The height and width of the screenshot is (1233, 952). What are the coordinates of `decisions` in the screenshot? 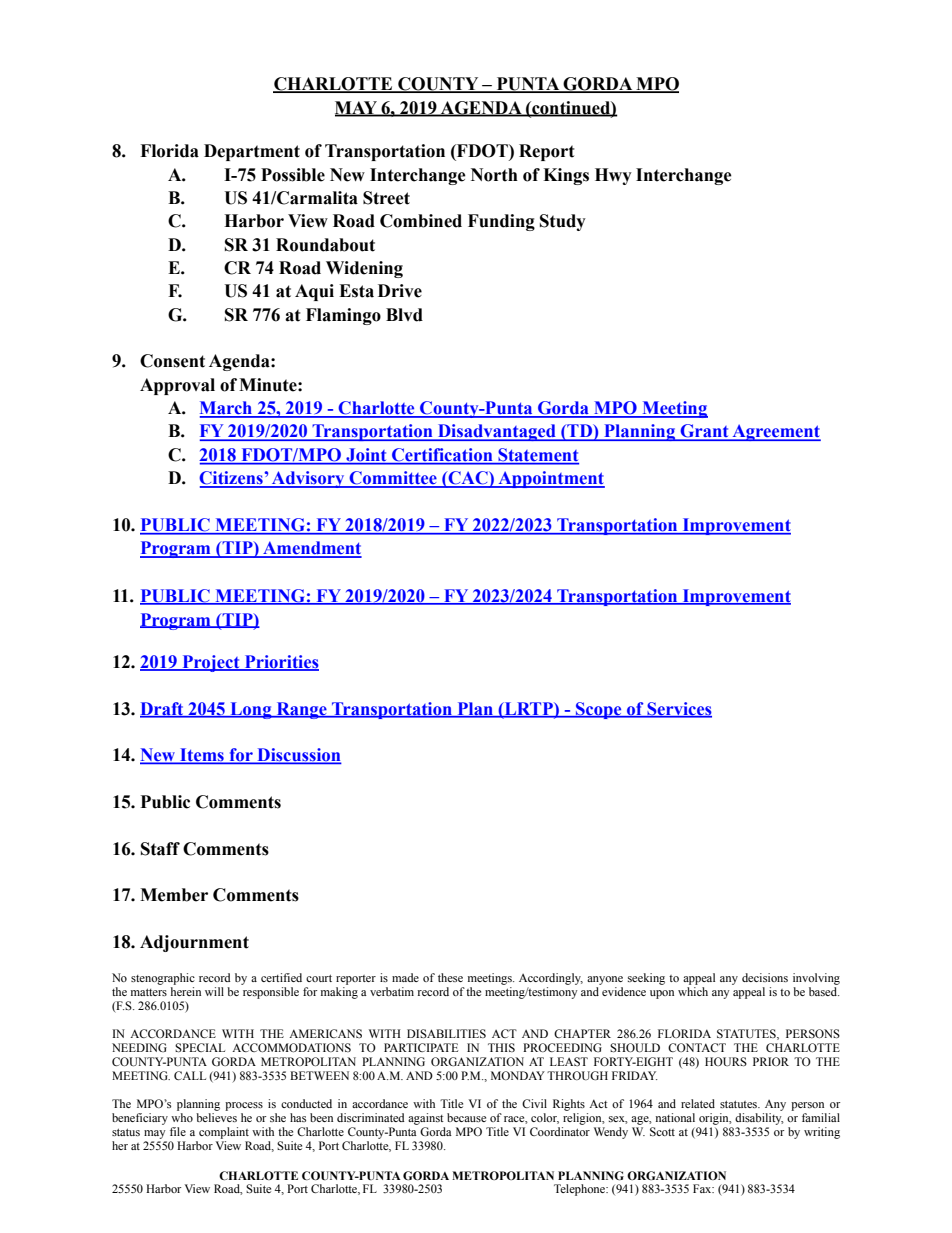 It's located at (765, 977).
